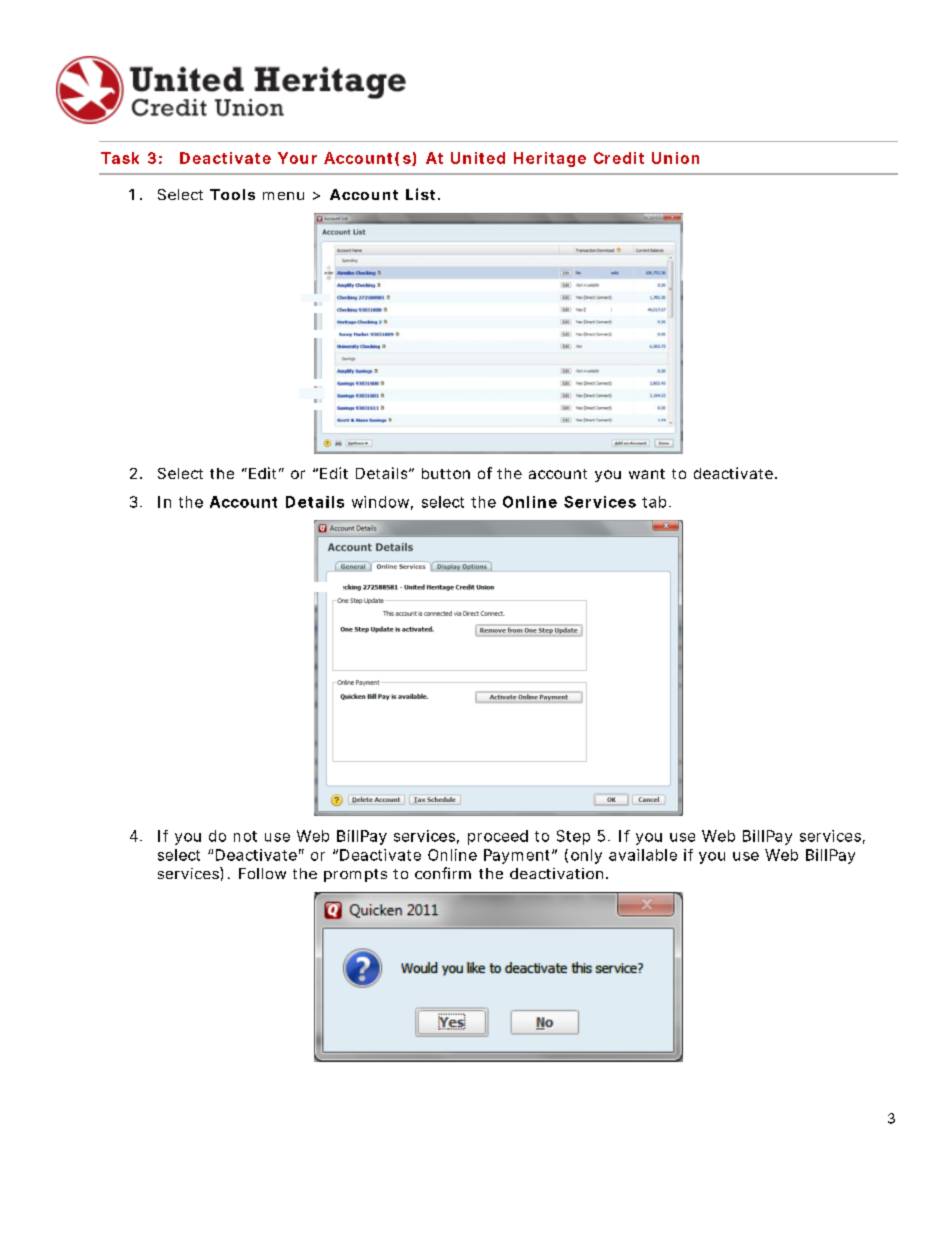  I want to click on proceed, so click(498, 837).
